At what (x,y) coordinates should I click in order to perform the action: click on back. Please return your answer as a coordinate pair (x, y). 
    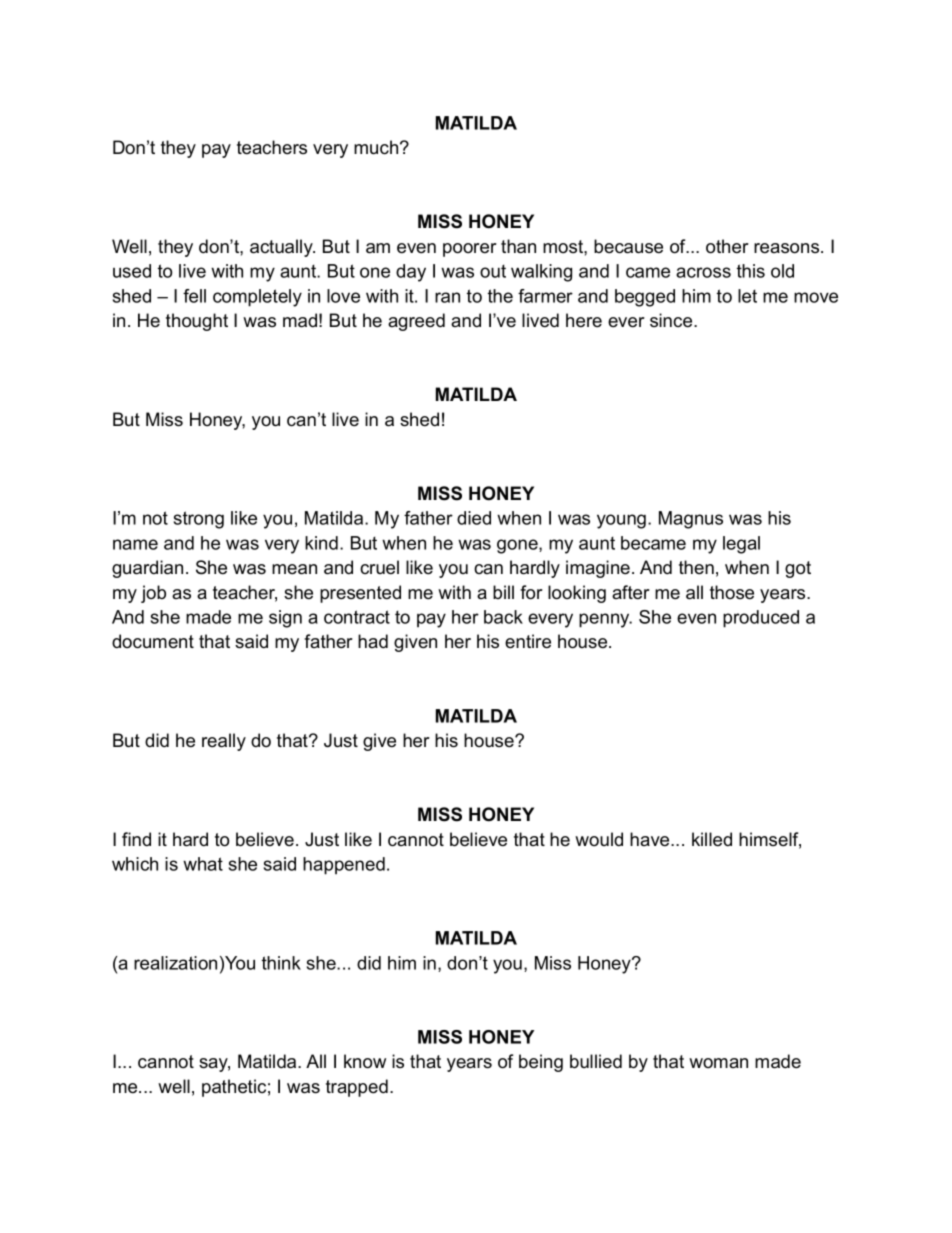
    Looking at the image, I should click on (503, 617).
